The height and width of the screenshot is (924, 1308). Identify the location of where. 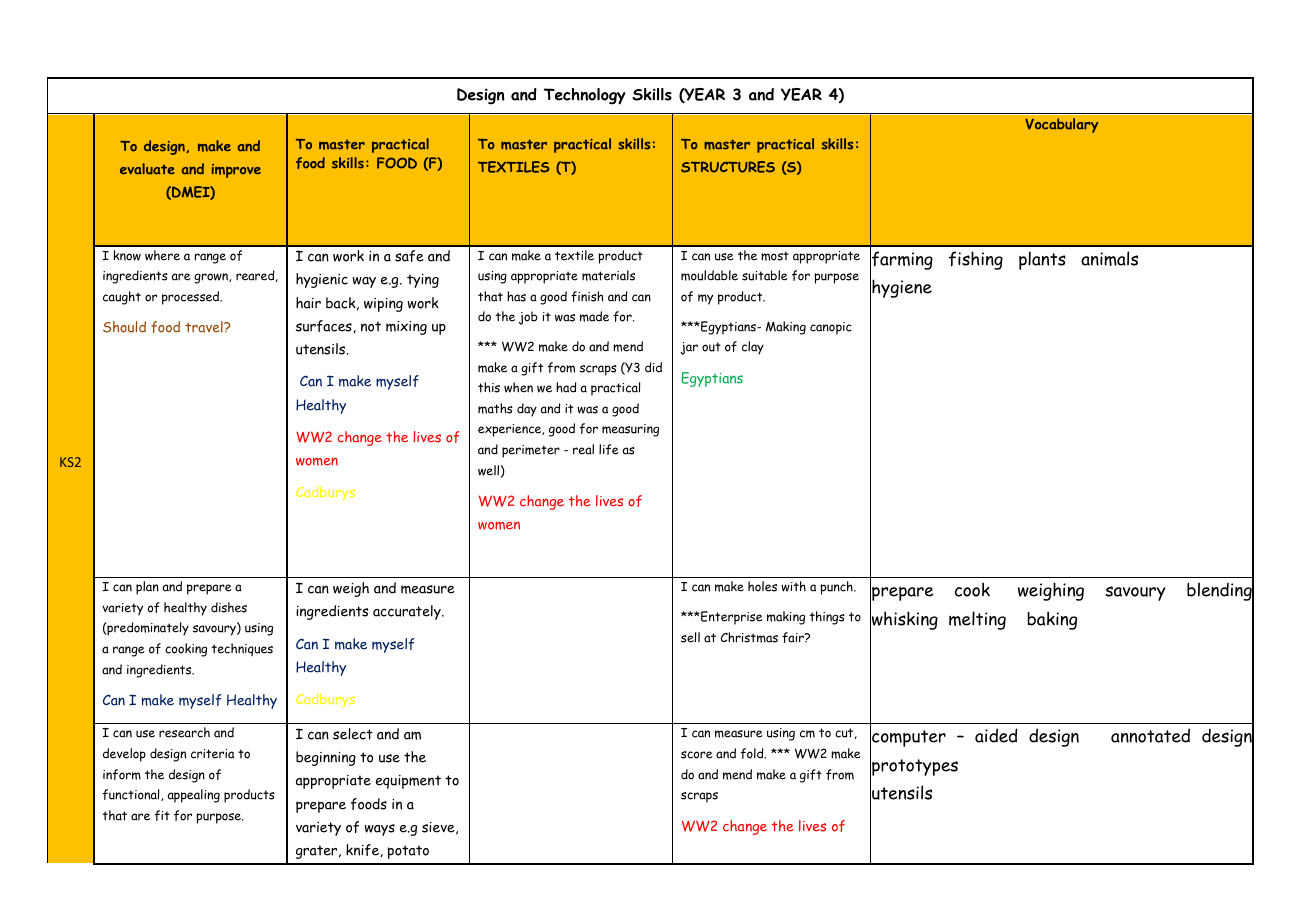
(162, 255).
